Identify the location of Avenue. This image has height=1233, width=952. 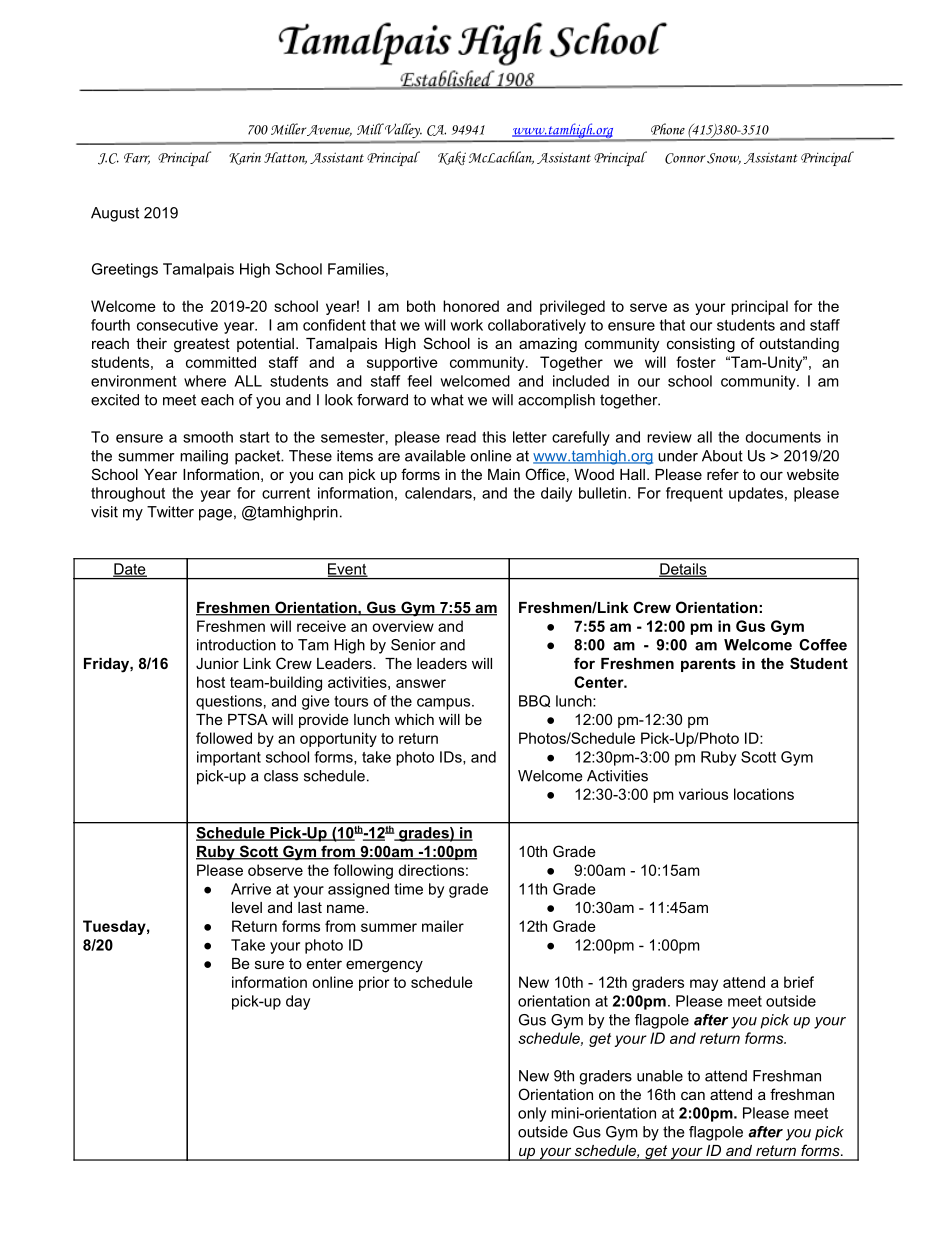
(329, 131).
